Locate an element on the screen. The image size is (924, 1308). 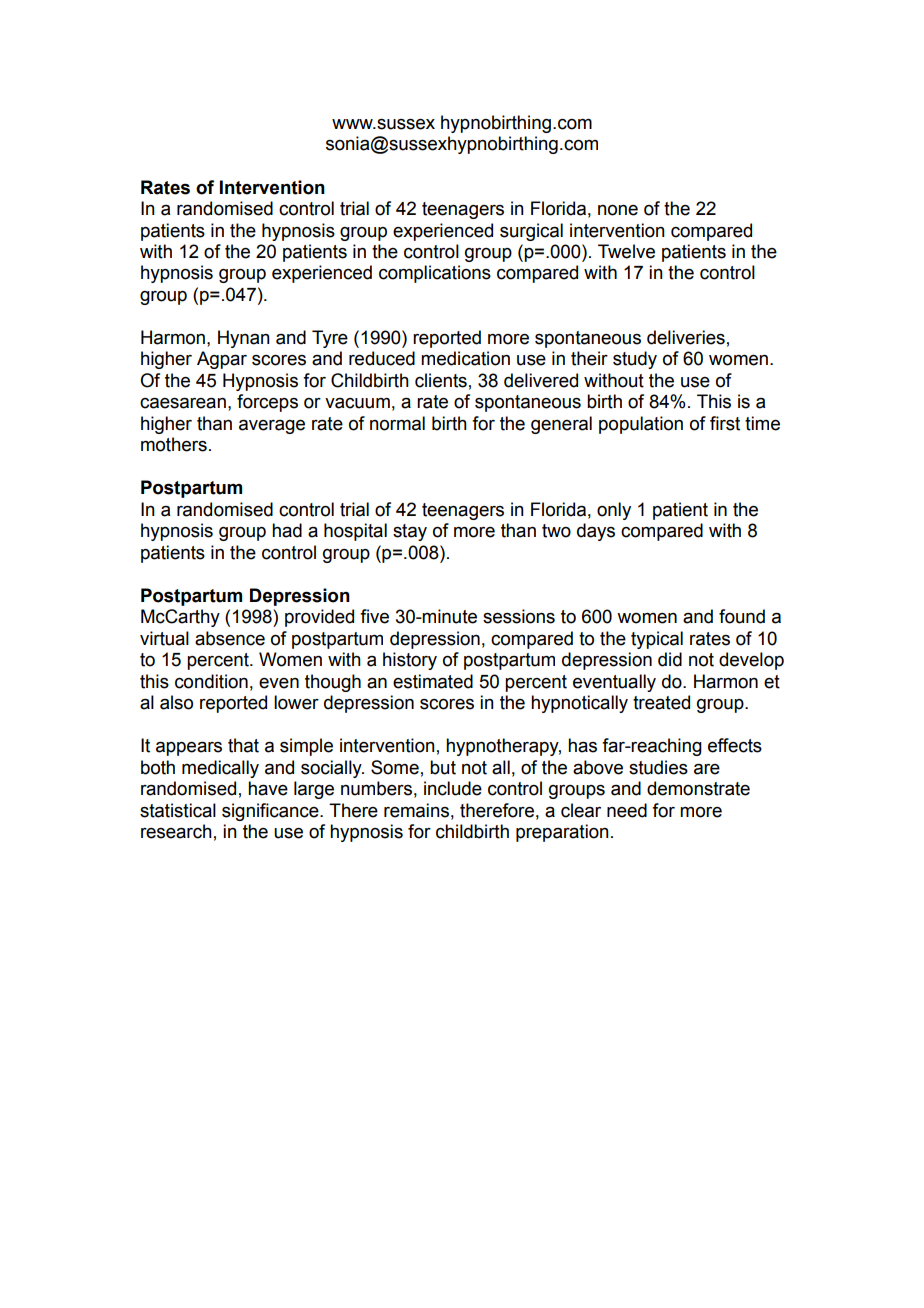
deliveries is located at coordinates (686, 337).
